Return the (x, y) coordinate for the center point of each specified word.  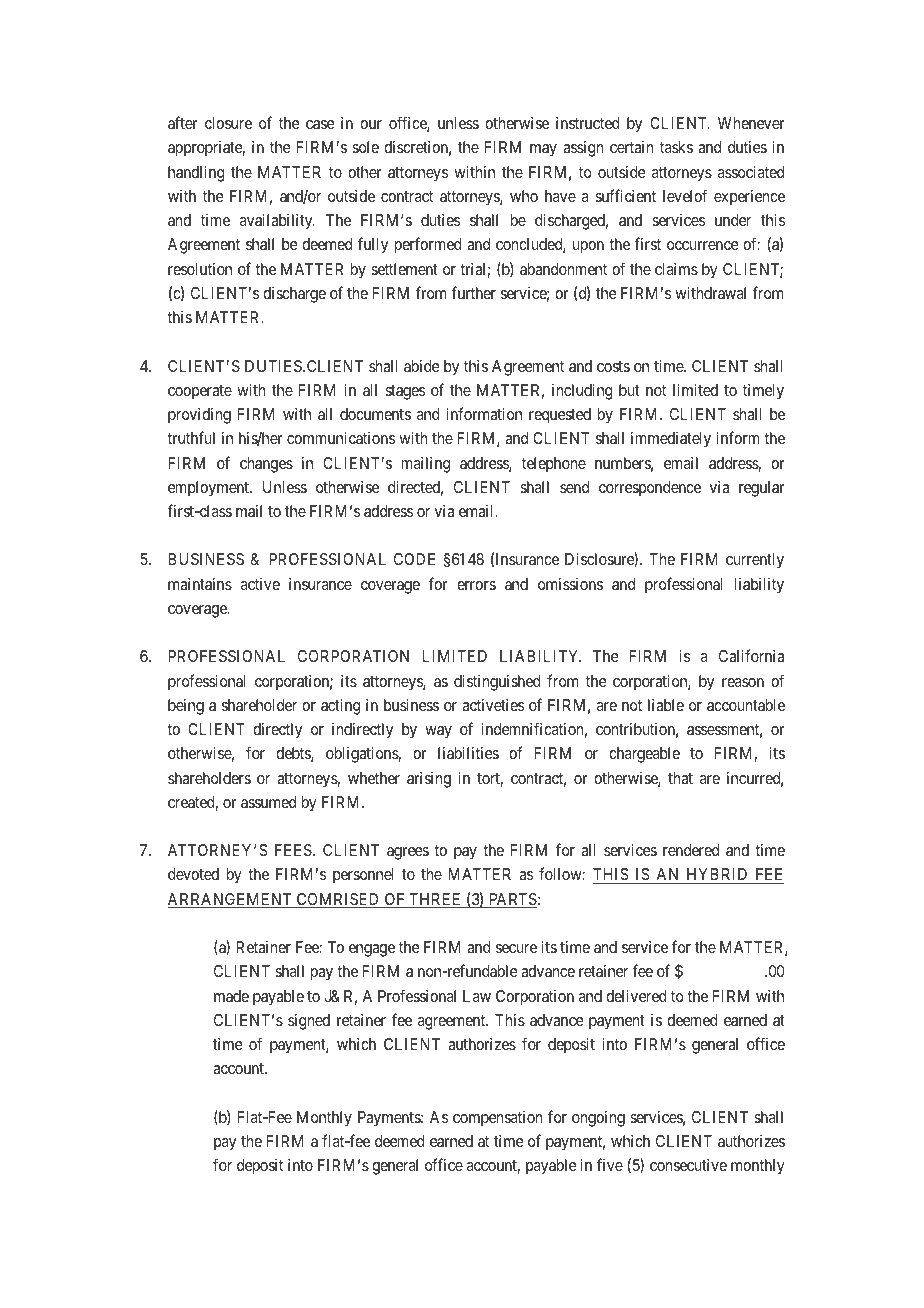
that (680, 778)
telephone (554, 465)
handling (196, 174)
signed (309, 1022)
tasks (676, 147)
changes (266, 465)
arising (429, 780)
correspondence (650, 489)
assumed (268, 802)
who (524, 196)
